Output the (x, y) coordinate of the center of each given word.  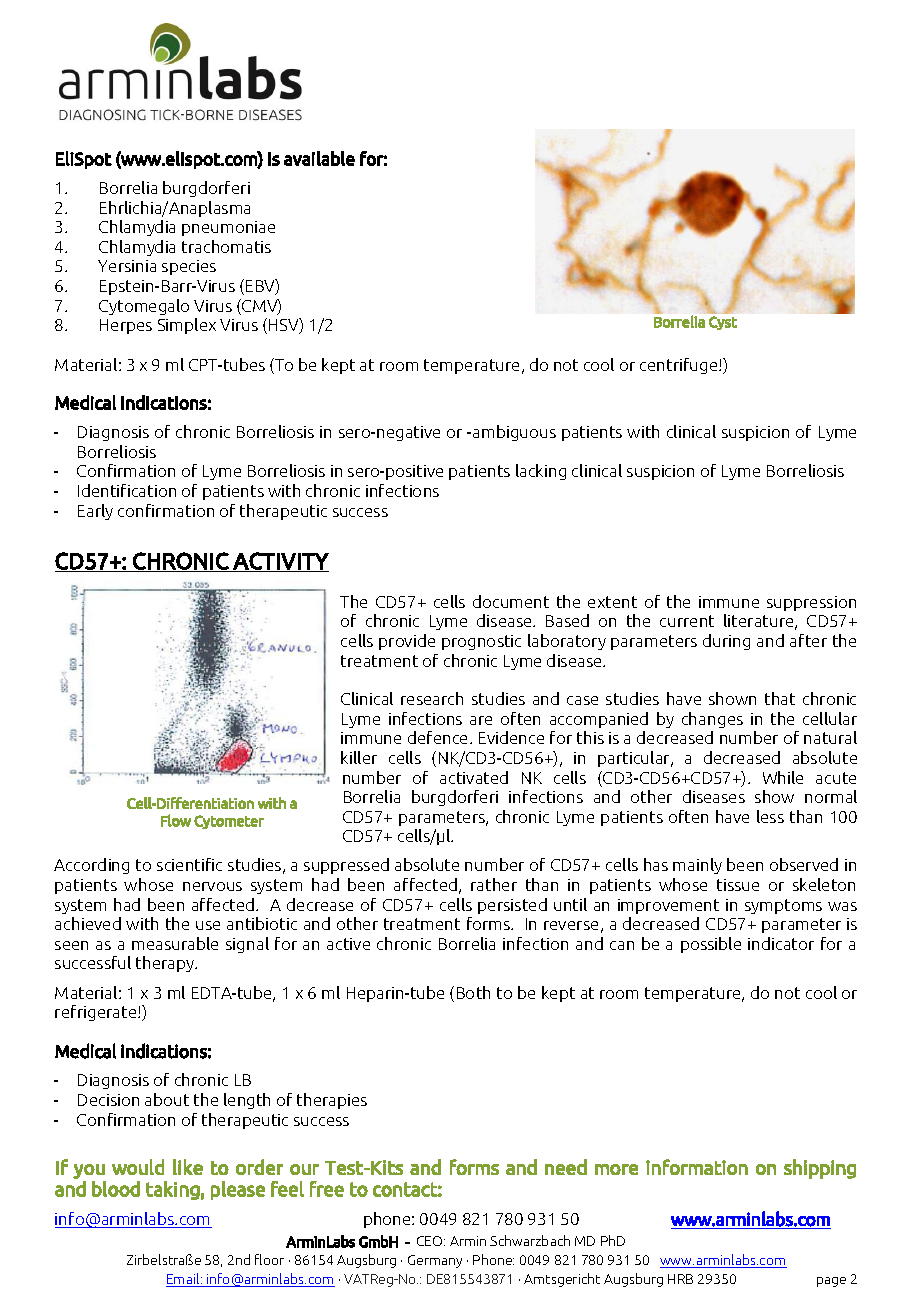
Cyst (723, 323)
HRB (680, 1279)
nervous (212, 886)
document (511, 601)
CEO (431, 1241)
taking (173, 1190)
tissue (738, 885)
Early (95, 512)
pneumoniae (228, 228)
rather (494, 884)
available (319, 158)
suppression (811, 603)
